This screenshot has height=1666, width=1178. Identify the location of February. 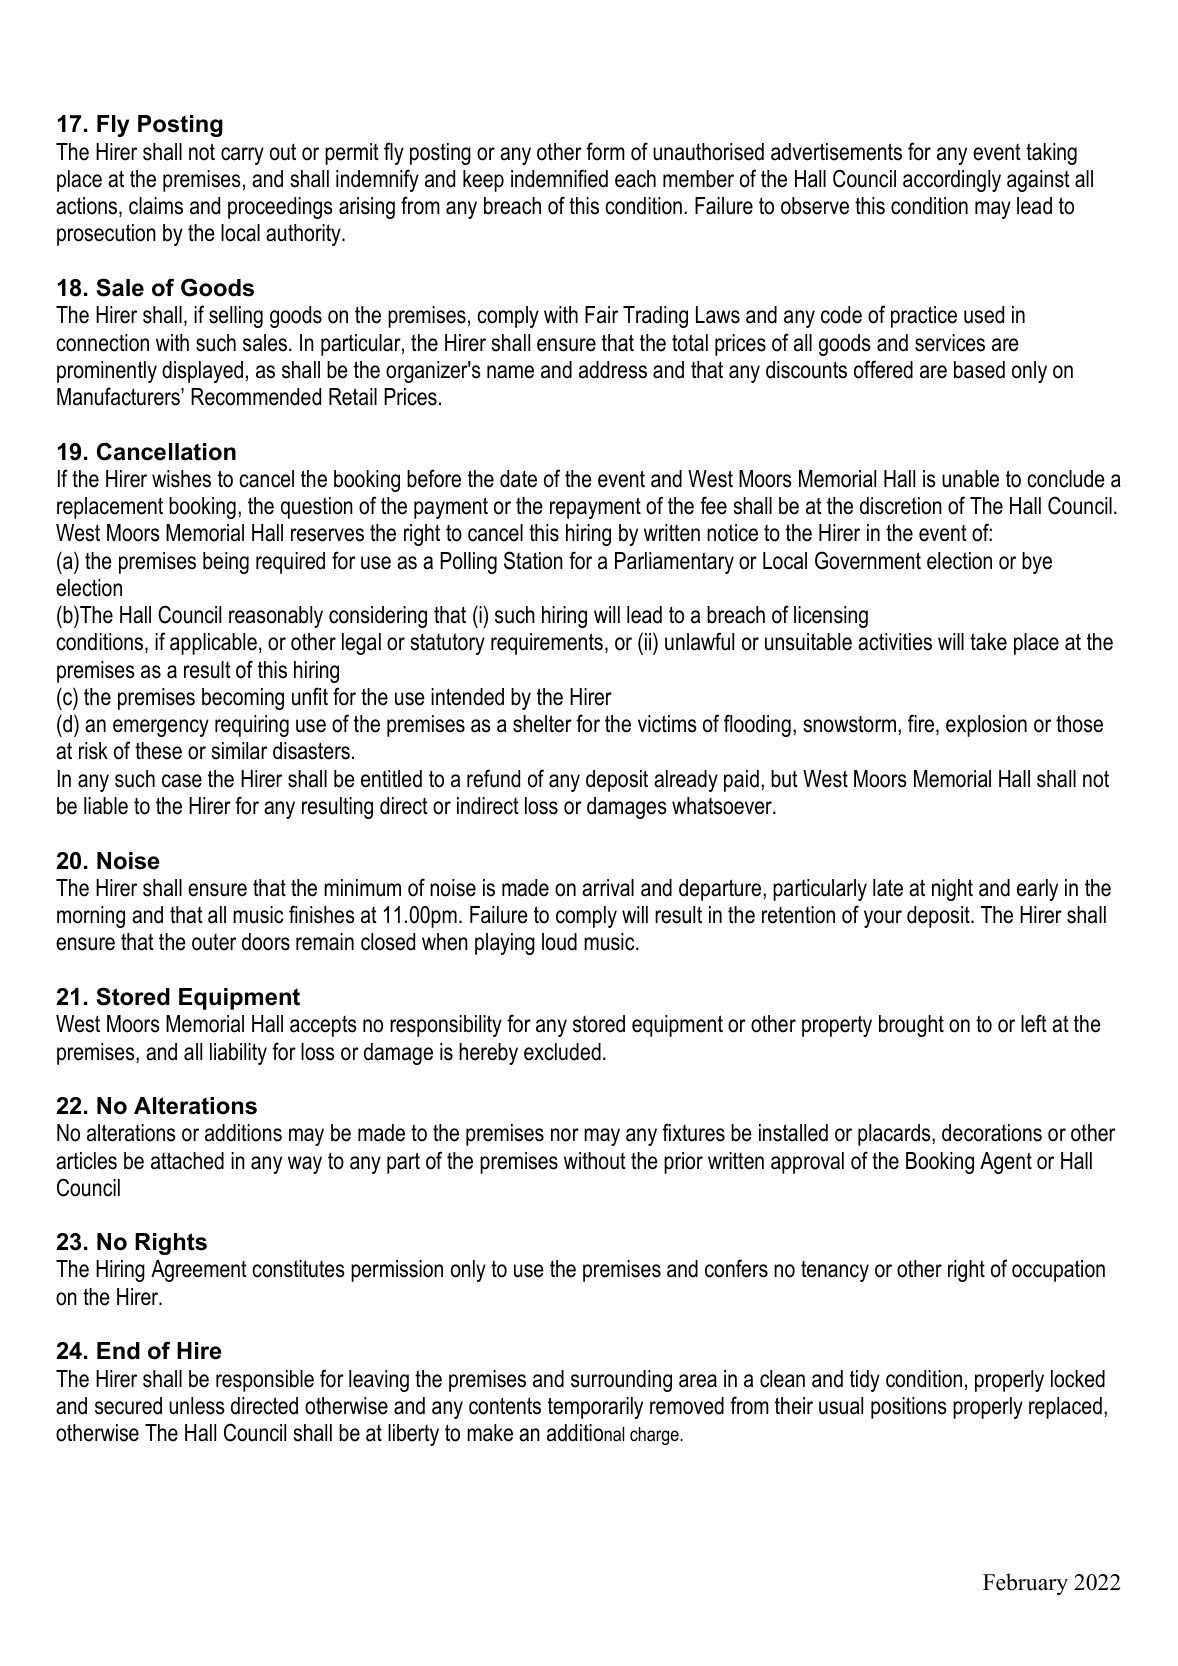
(1025, 1584).
